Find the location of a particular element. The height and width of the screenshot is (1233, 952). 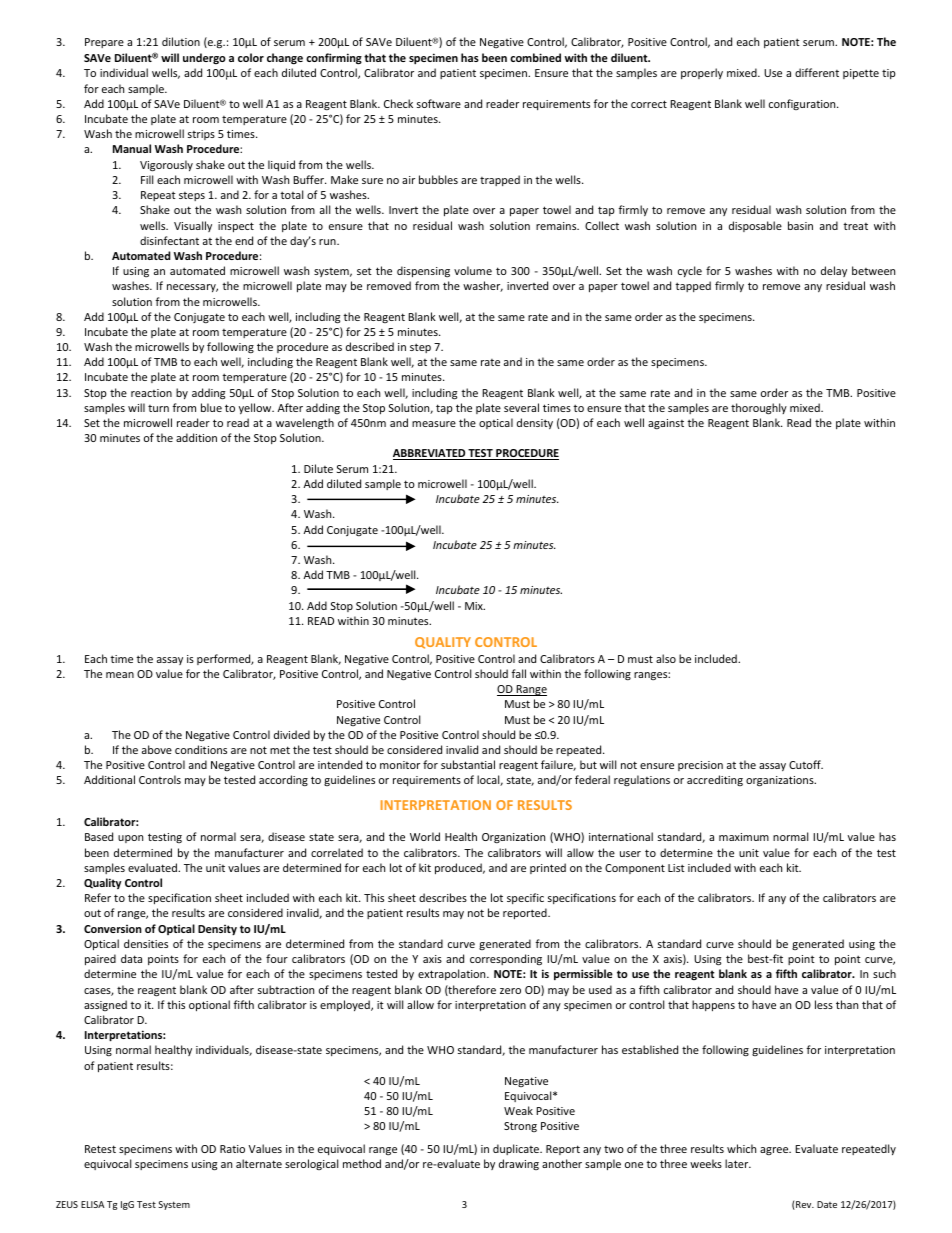

different is located at coordinates (817, 72).
